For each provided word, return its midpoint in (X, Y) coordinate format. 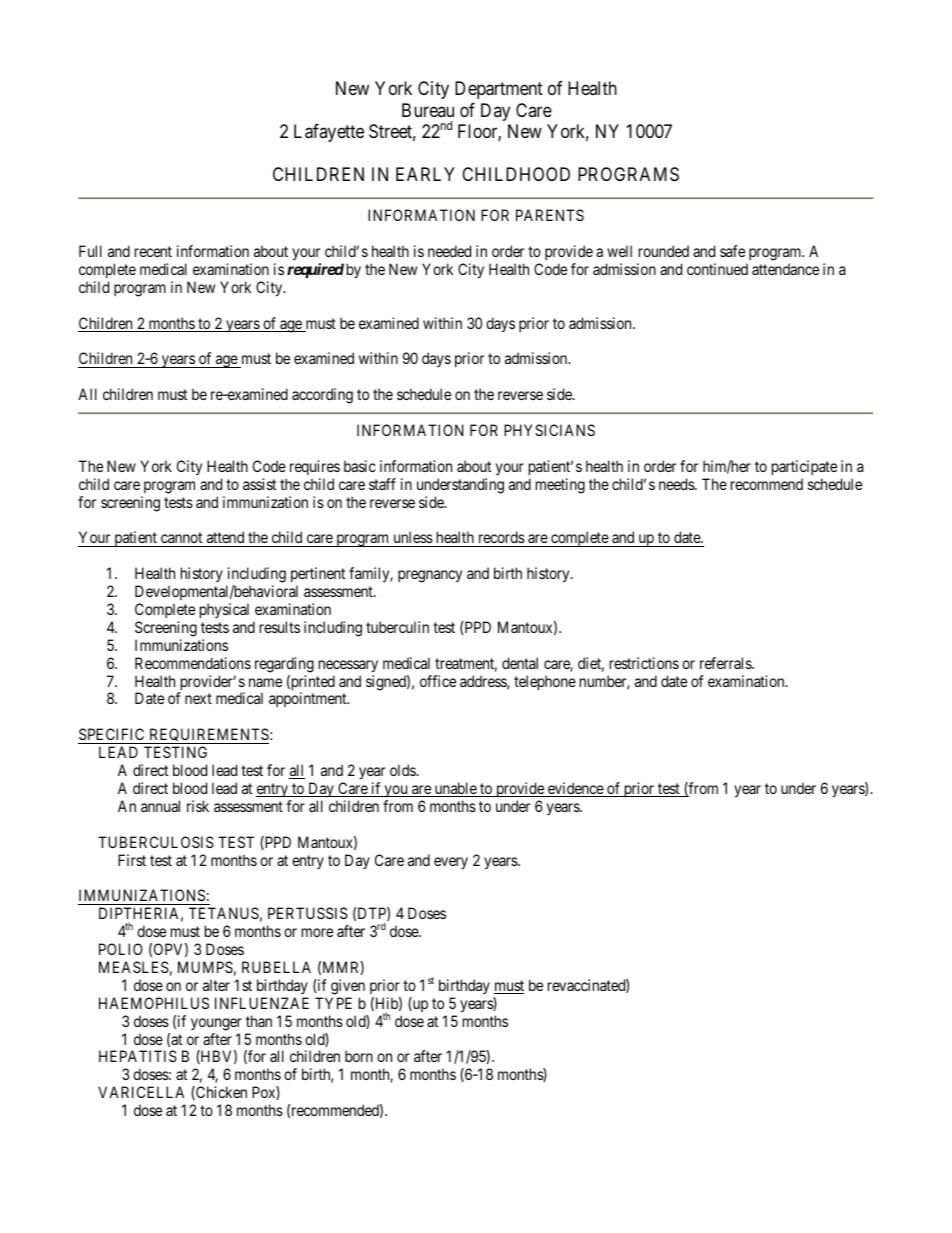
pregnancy (430, 576)
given (348, 987)
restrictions (644, 663)
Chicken (220, 1093)
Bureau (428, 110)
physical (224, 610)
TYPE (333, 1003)
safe (732, 251)
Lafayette (329, 133)
